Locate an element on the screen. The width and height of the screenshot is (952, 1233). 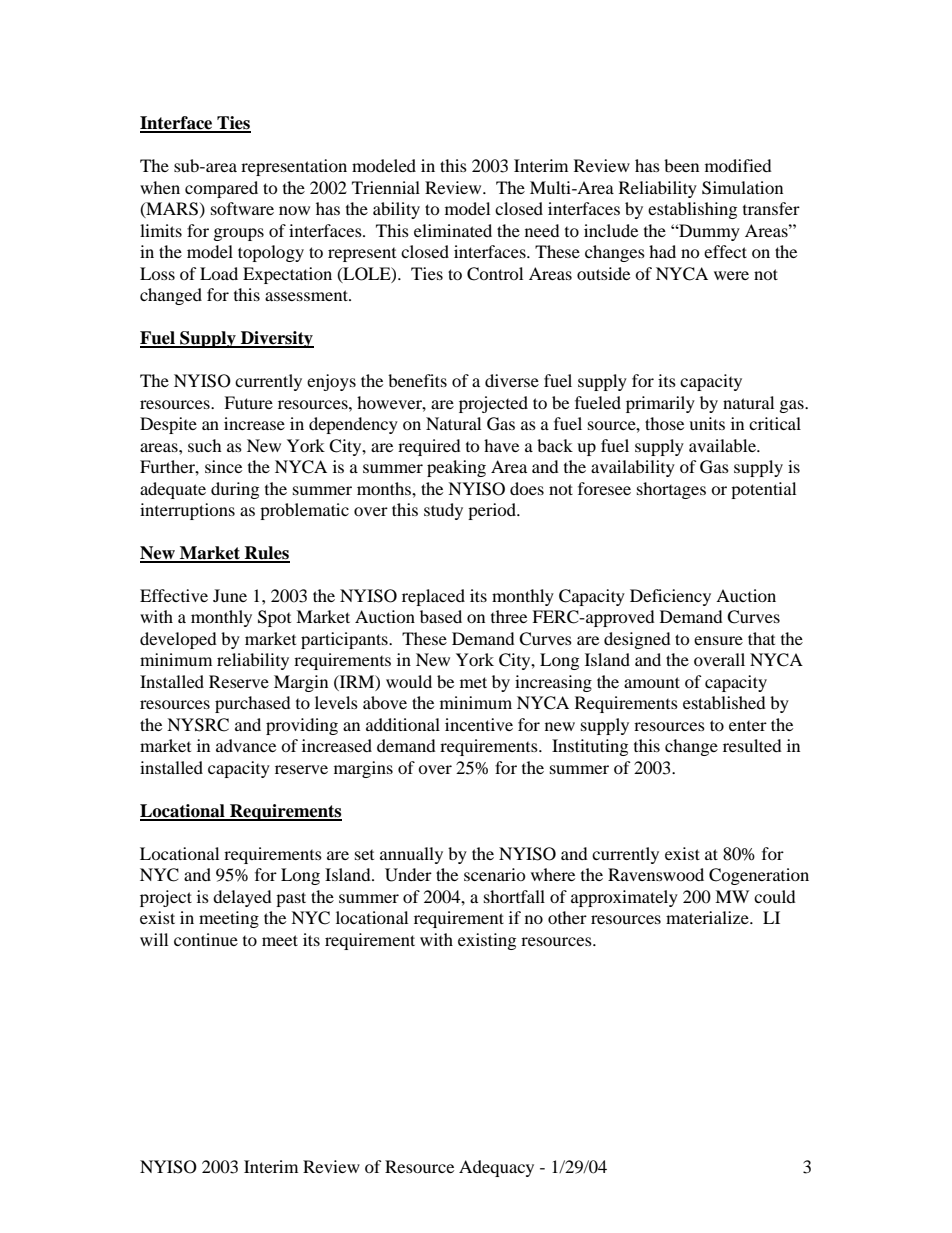
resulted is located at coordinates (752, 745).
